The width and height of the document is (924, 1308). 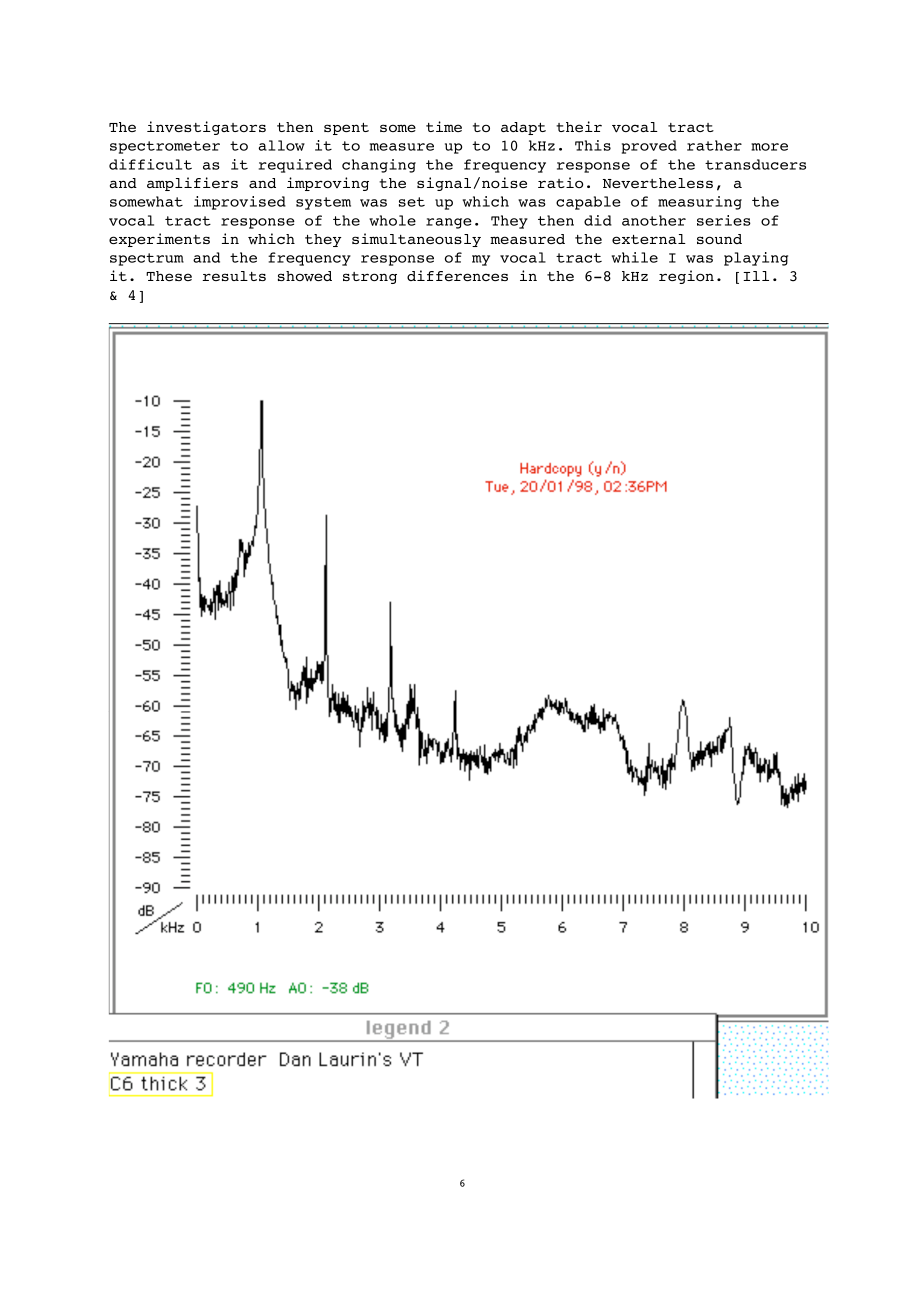 I want to click on sound, so click(x=719, y=239).
